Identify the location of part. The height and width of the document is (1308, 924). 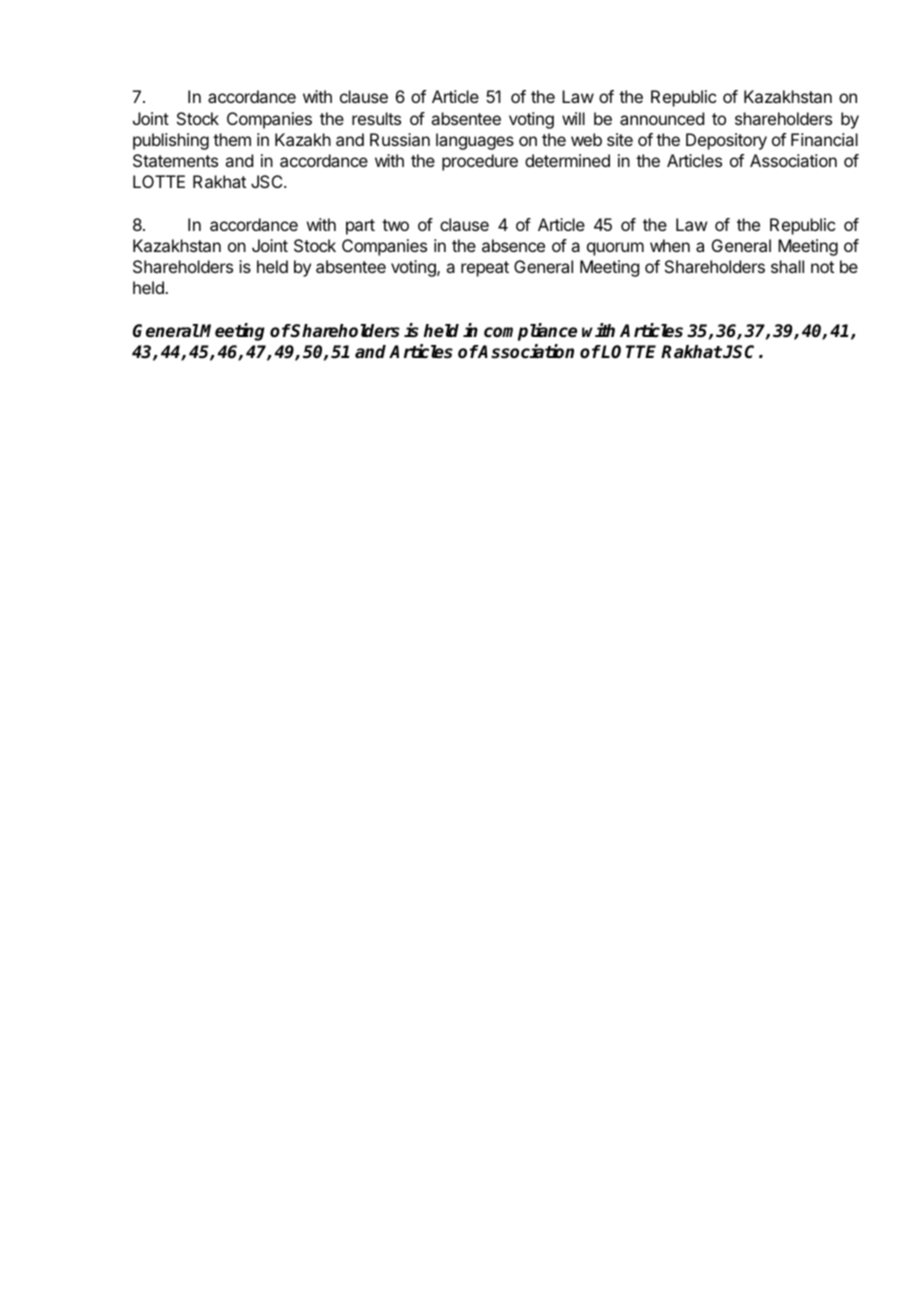
(360, 227).
